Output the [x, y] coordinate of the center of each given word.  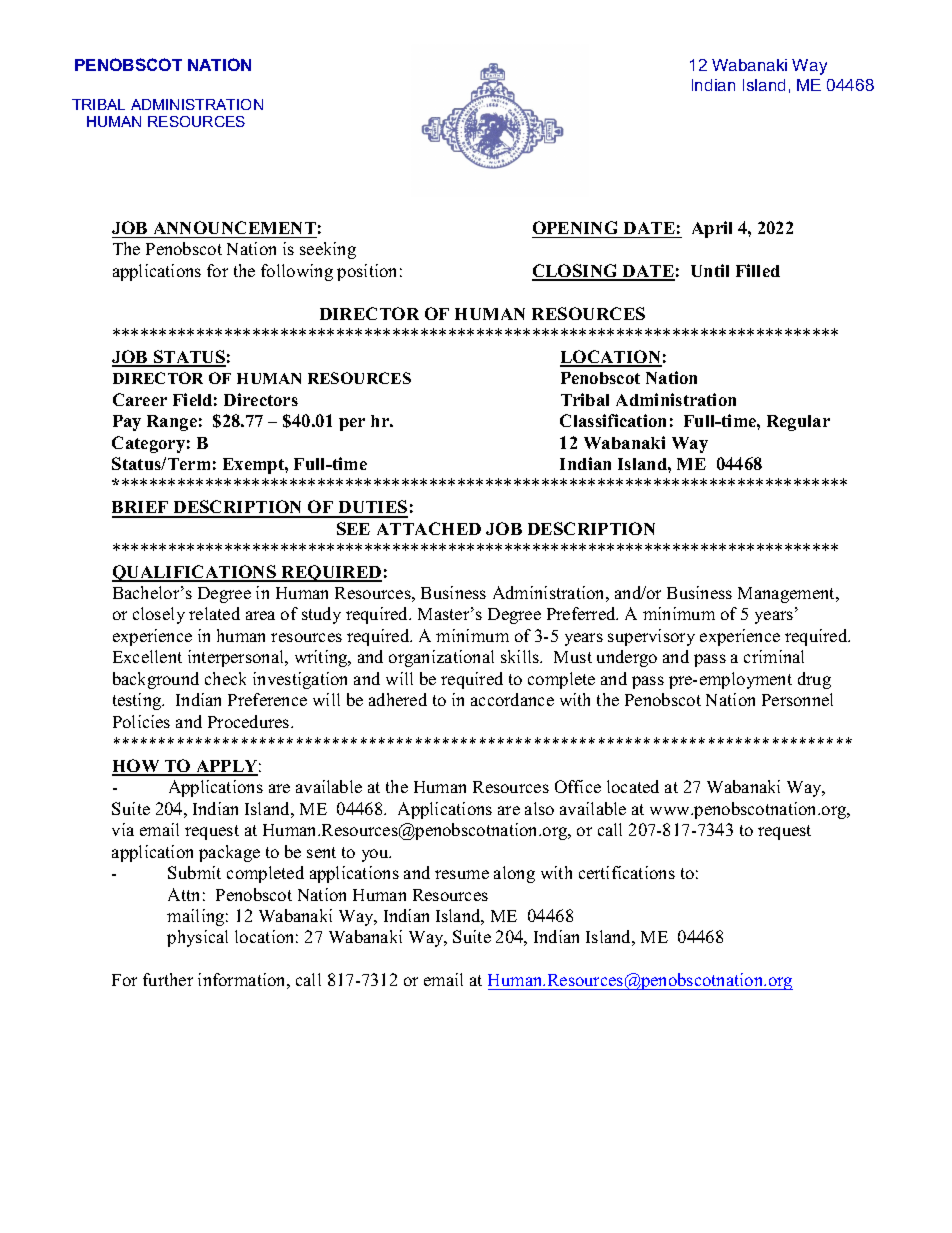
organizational [441, 658]
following [297, 272]
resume [462, 874]
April [712, 229]
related [214, 613]
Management [788, 595]
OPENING [575, 227]
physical [197, 938]
